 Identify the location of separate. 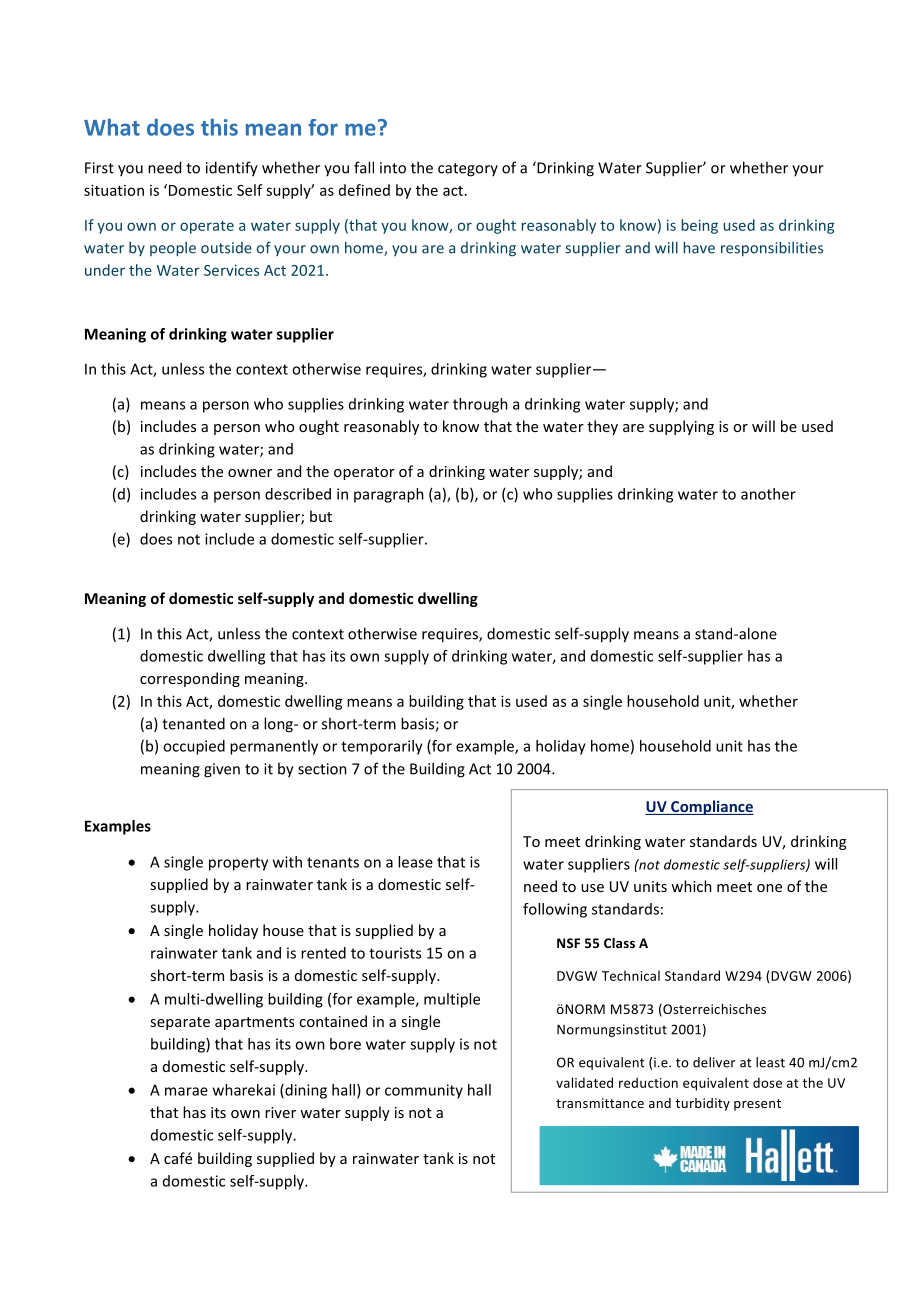
(180, 1023).
